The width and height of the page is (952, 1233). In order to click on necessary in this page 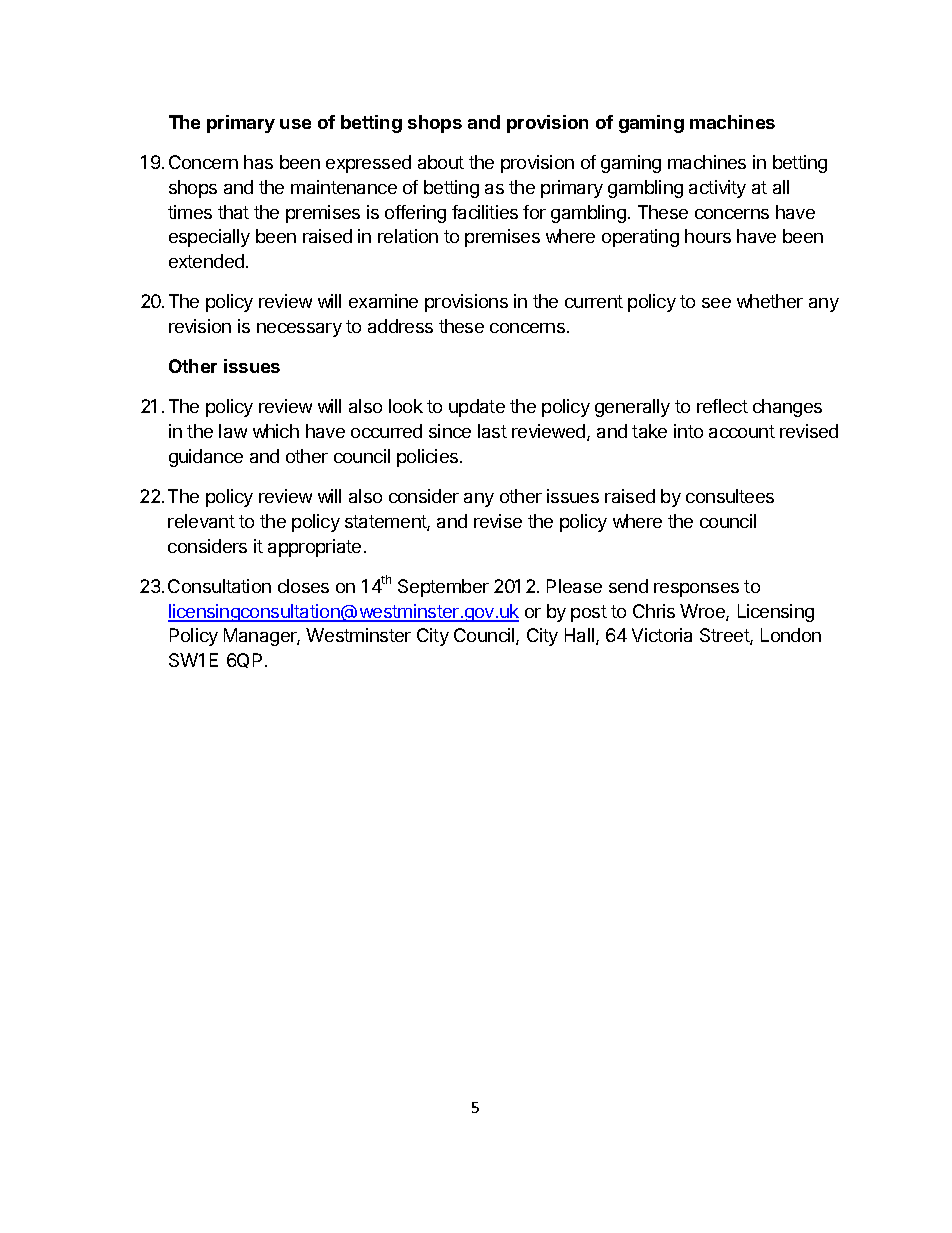, I will do `click(299, 330)`.
